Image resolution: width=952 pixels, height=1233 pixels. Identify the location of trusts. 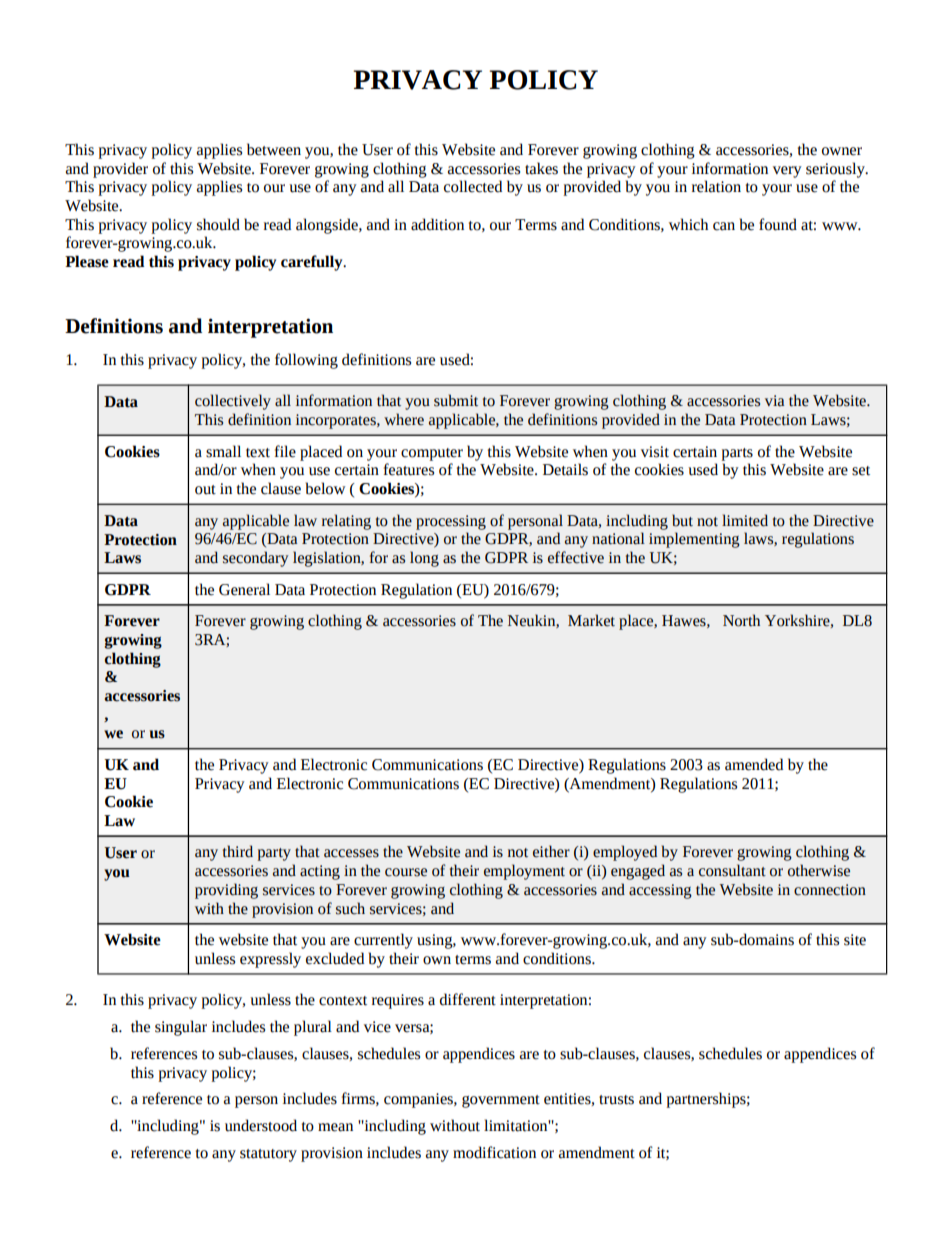
(616, 1100).
